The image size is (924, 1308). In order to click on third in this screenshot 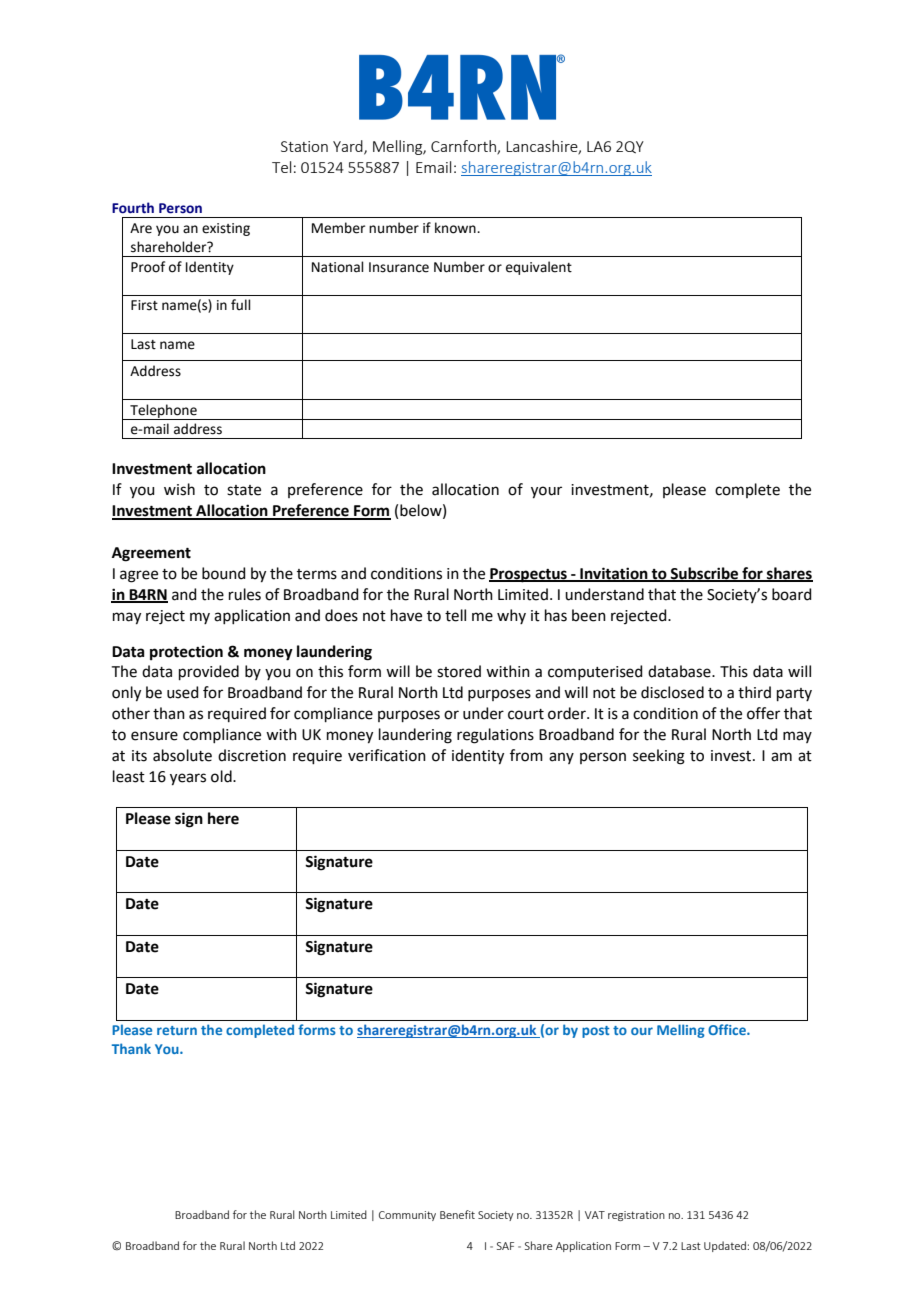, I will do `click(754, 692)`.
